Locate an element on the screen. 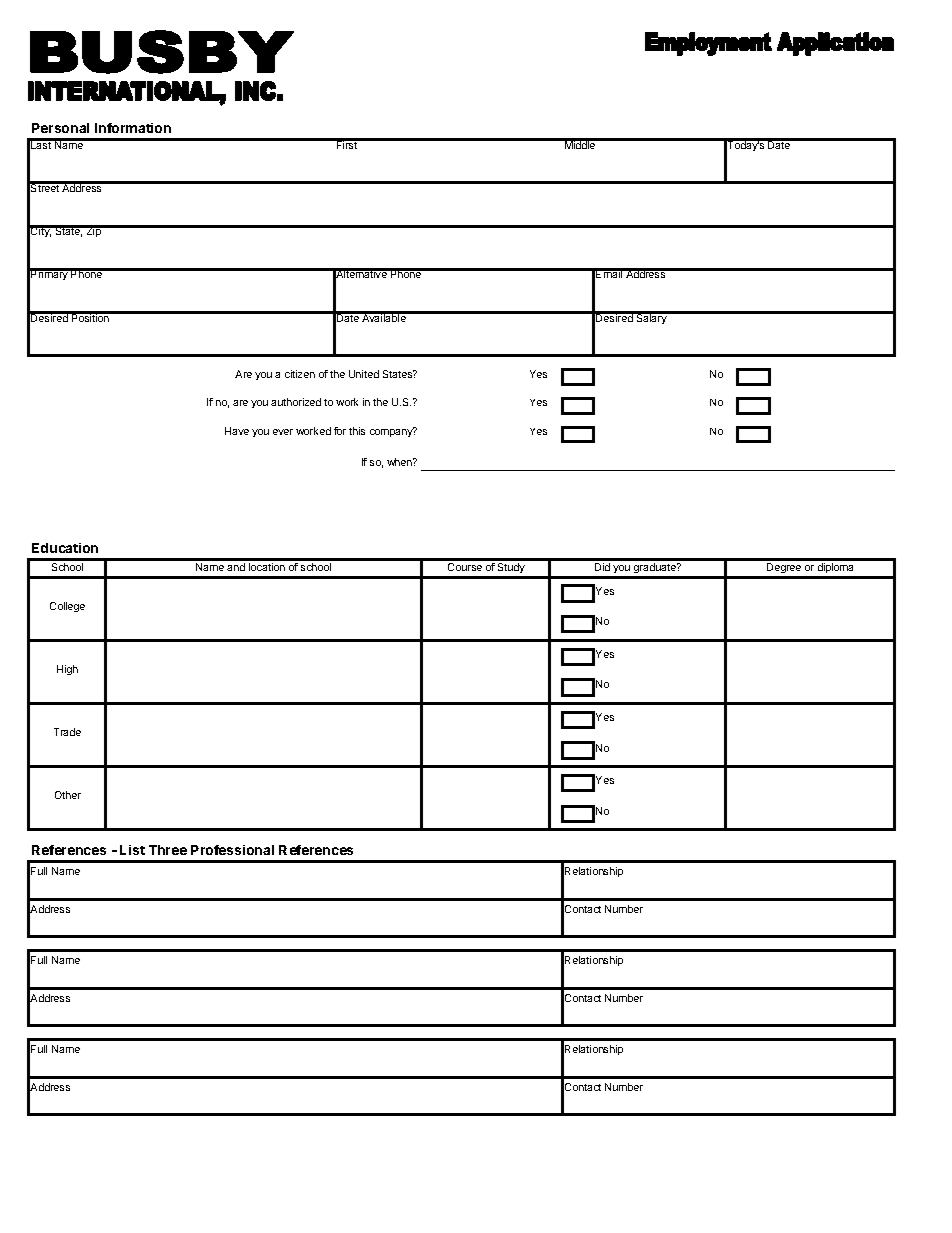 The height and width of the screenshot is (1233, 952). Have is located at coordinates (237, 431).
